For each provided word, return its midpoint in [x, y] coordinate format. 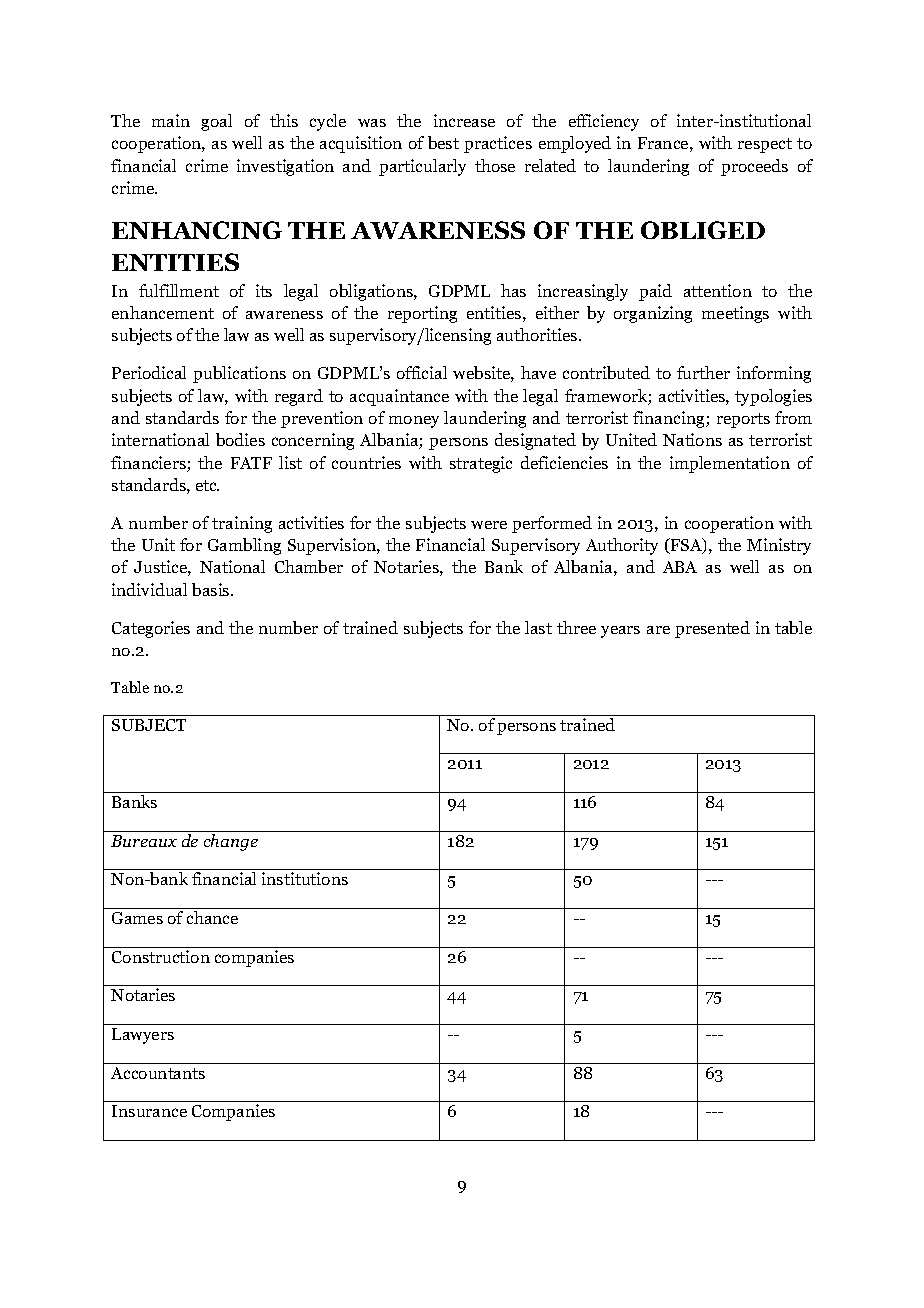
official [422, 372]
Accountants [158, 1073]
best [443, 142]
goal [216, 122]
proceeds [754, 167]
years [620, 632]
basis [212, 589]
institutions [305, 878]
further [703, 372]
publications [239, 374]
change [231, 842]
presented [712, 629]
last [538, 627]
